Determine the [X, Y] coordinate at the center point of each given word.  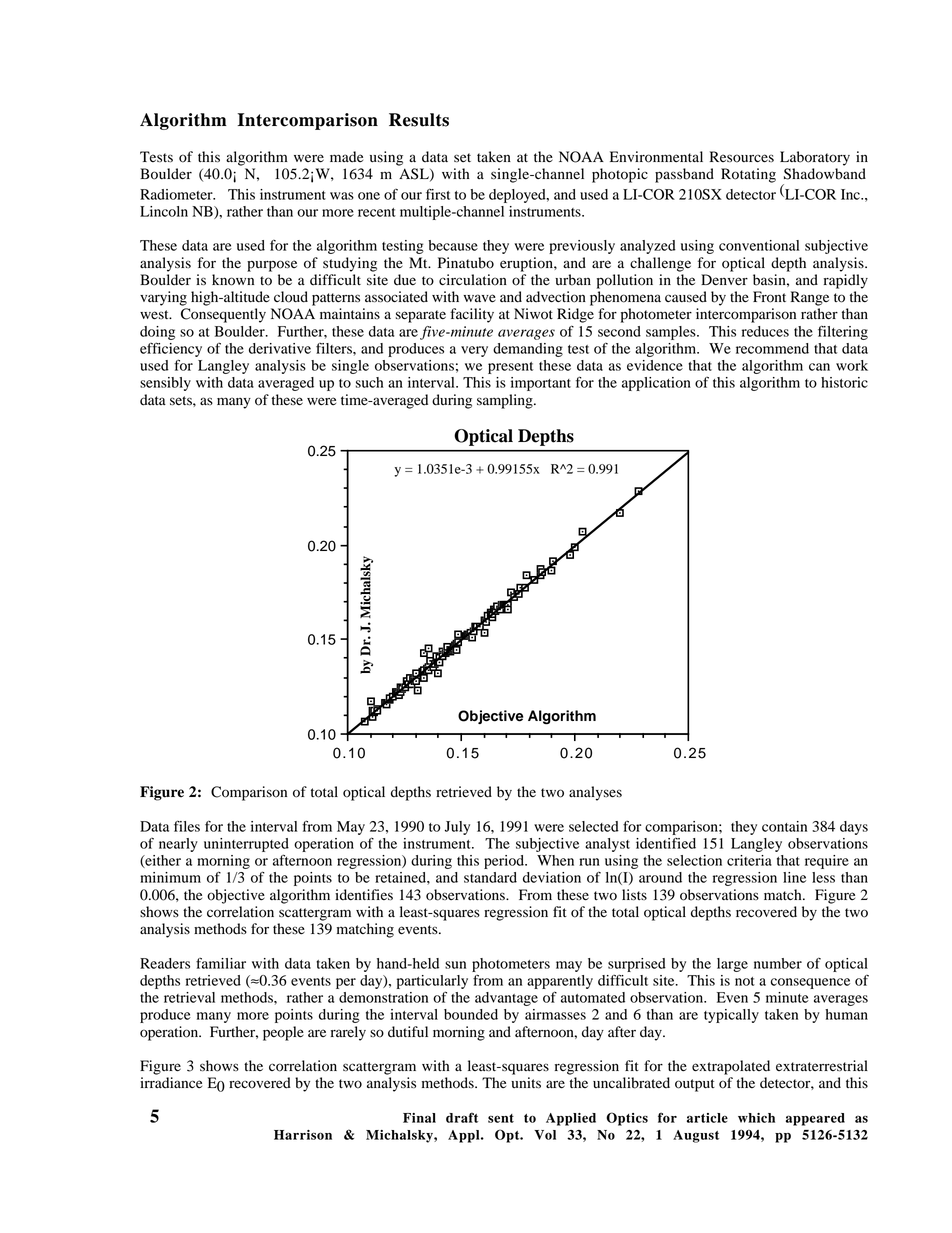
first [438, 194]
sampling [506, 401]
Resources [742, 157]
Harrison [303, 1135]
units [526, 1083]
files [187, 826]
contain [784, 826]
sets [182, 401]
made [346, 157]
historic [844, 382]
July [457, 828]
